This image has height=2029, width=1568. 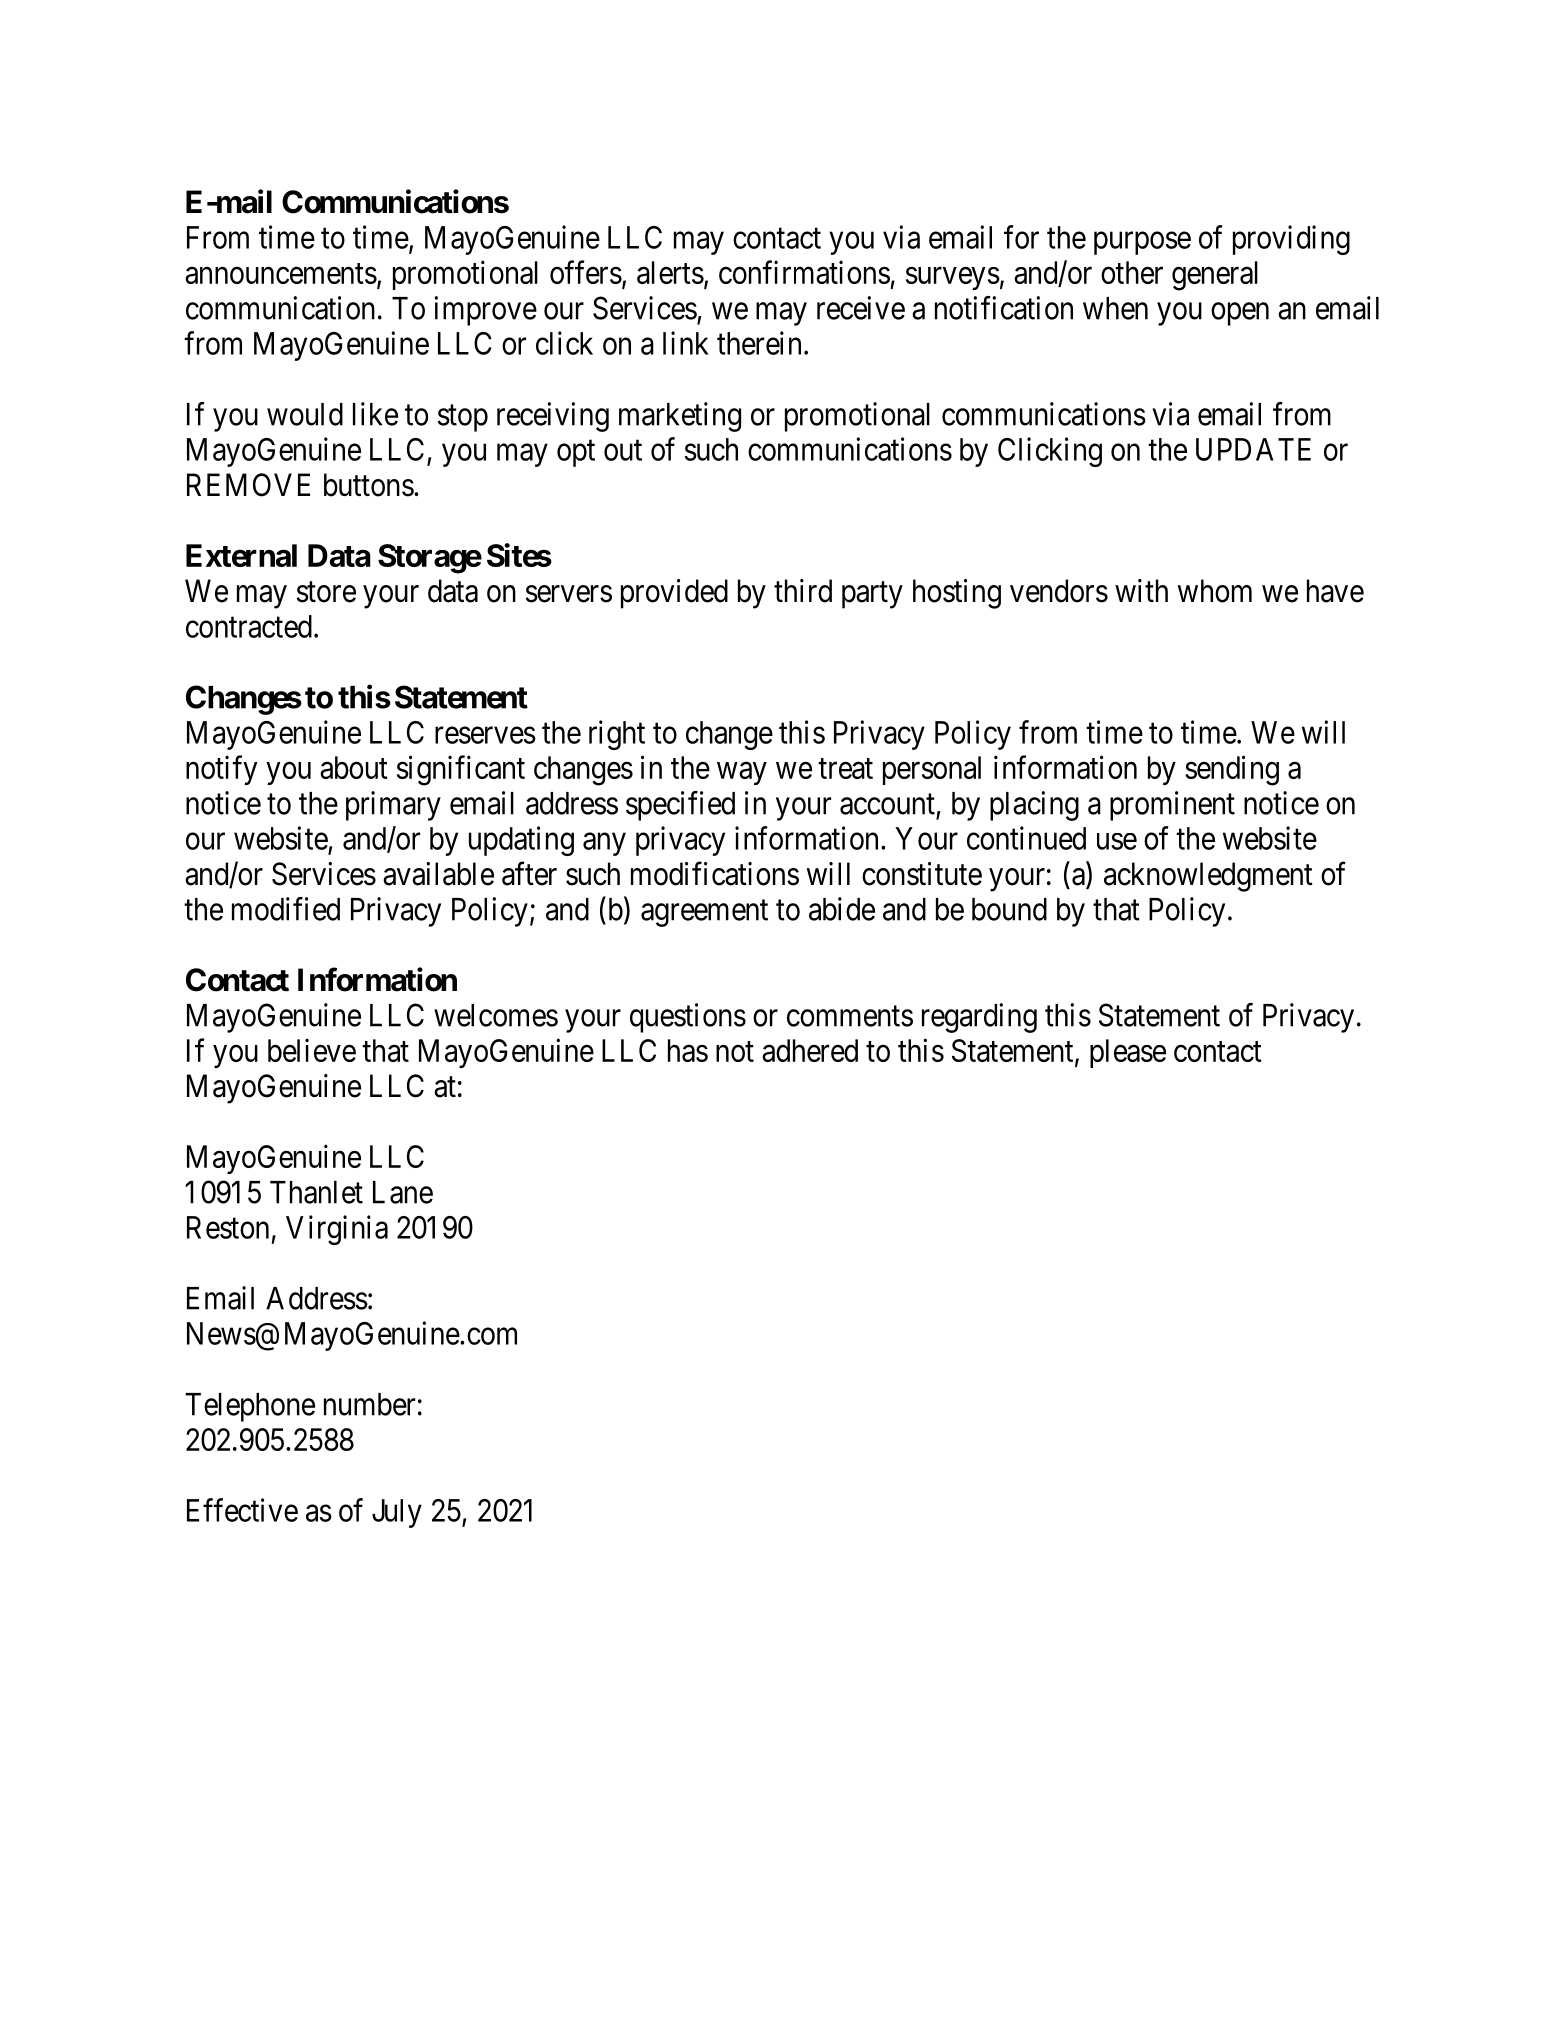 What do you see at coordinates (286, 909) in the image?
I see `modified` at bounding box center [286, 909].
